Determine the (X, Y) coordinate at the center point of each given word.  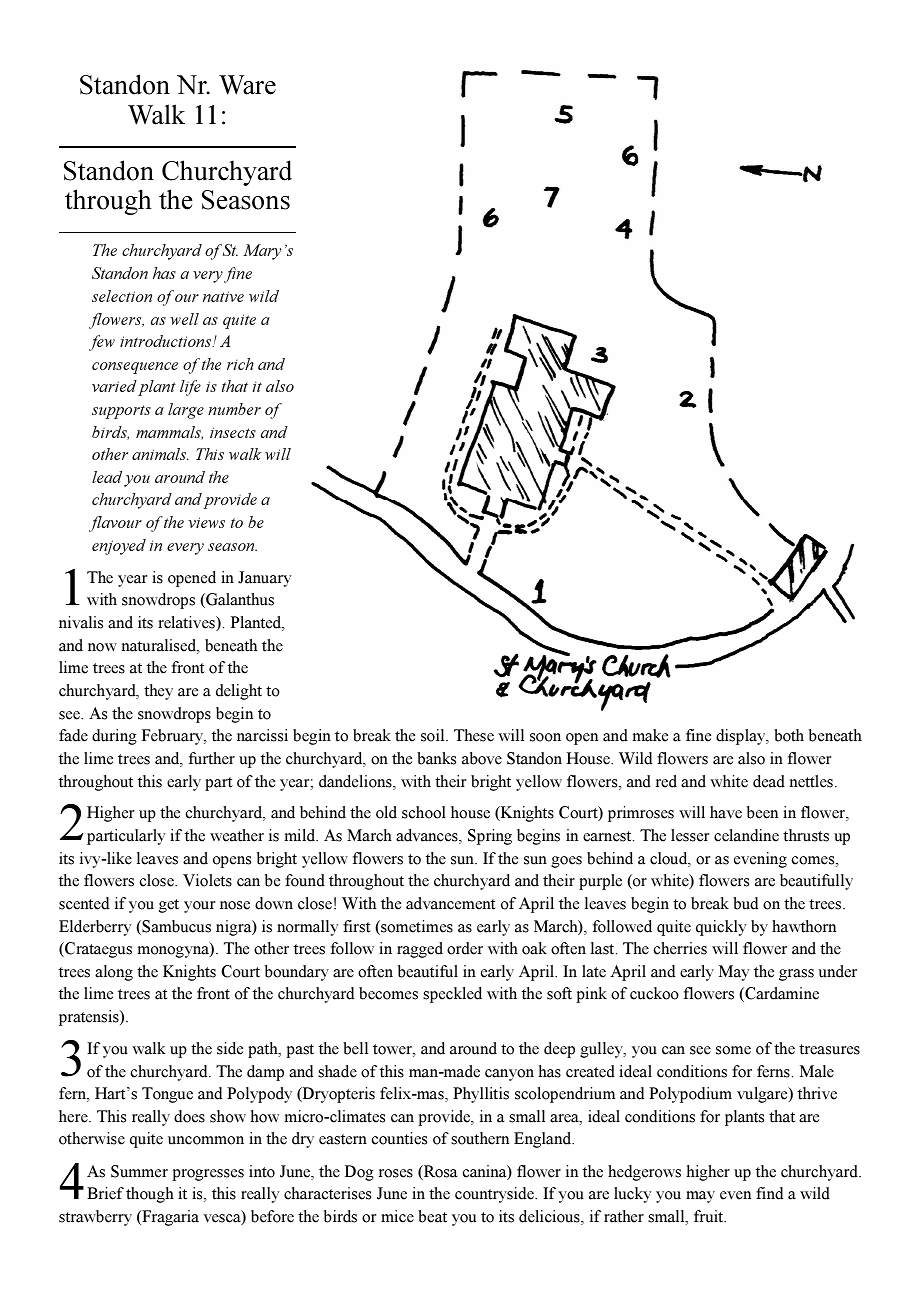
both (789, 735)
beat (432, 1216)
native (223, 296)
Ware (247, 85)
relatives (187, 623)
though (150, 1195)
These (474, 735)
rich (240, 364)
